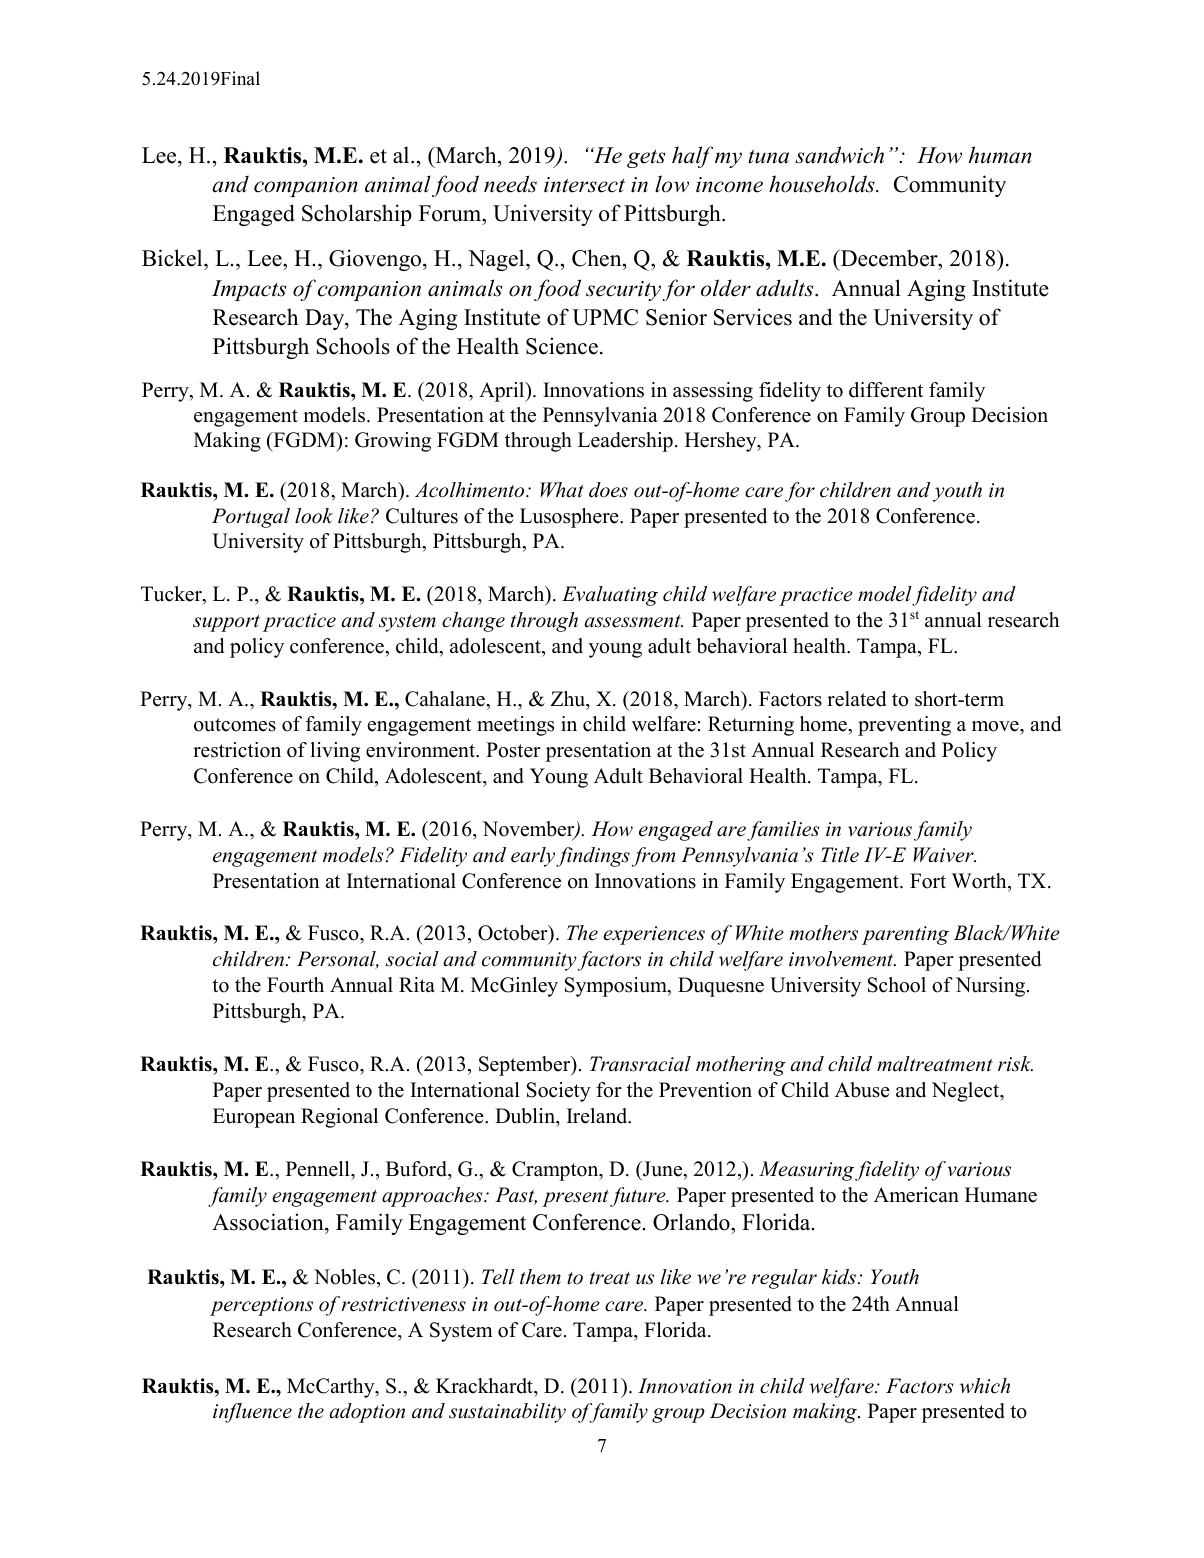 This page has height=1558, width=1204. Describe the element at coordinates (357, 215) in the page. I see `Scholarship` at that location.
